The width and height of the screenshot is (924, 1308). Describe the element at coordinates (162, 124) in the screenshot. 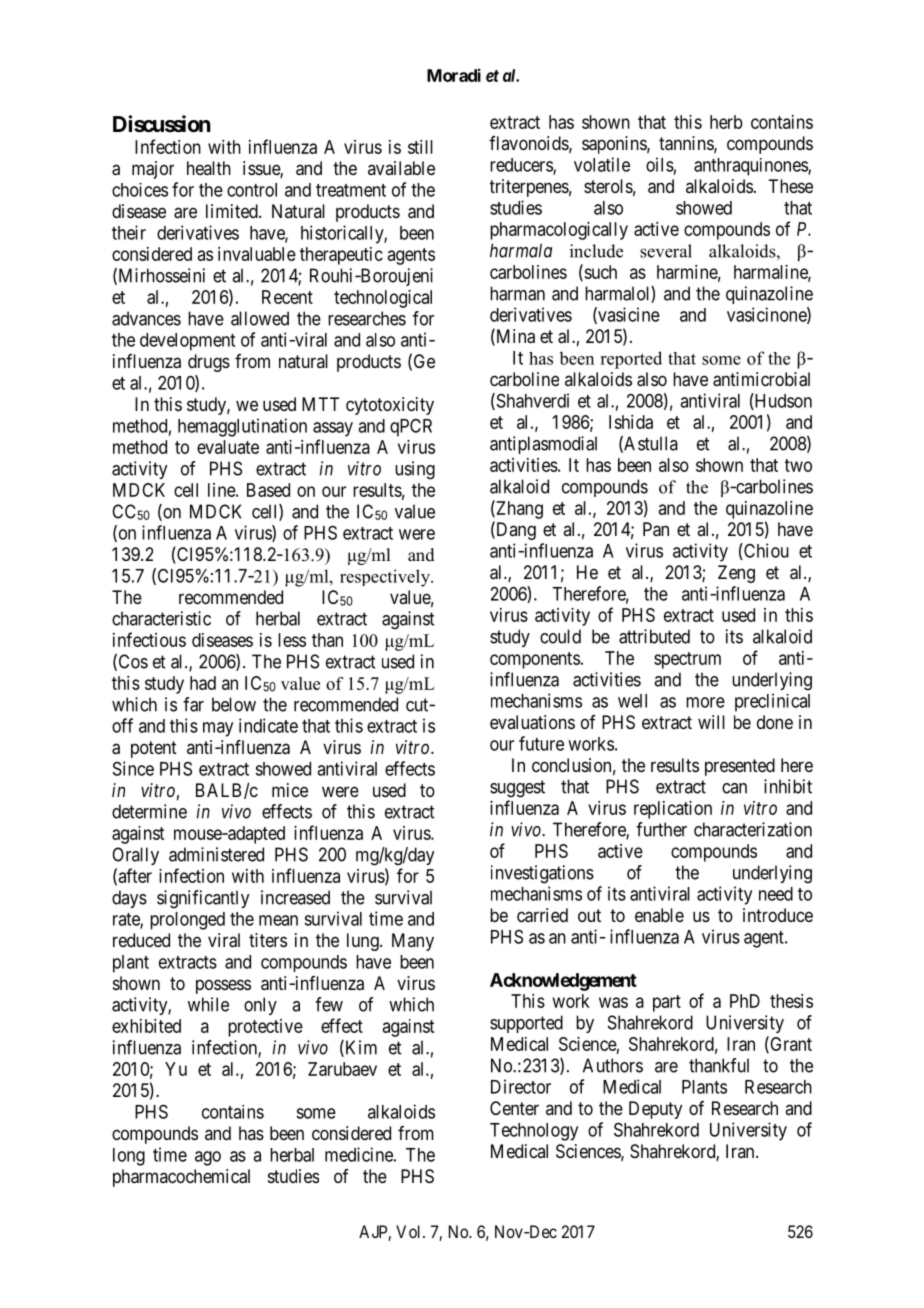

I see `Discussion` at that location.
